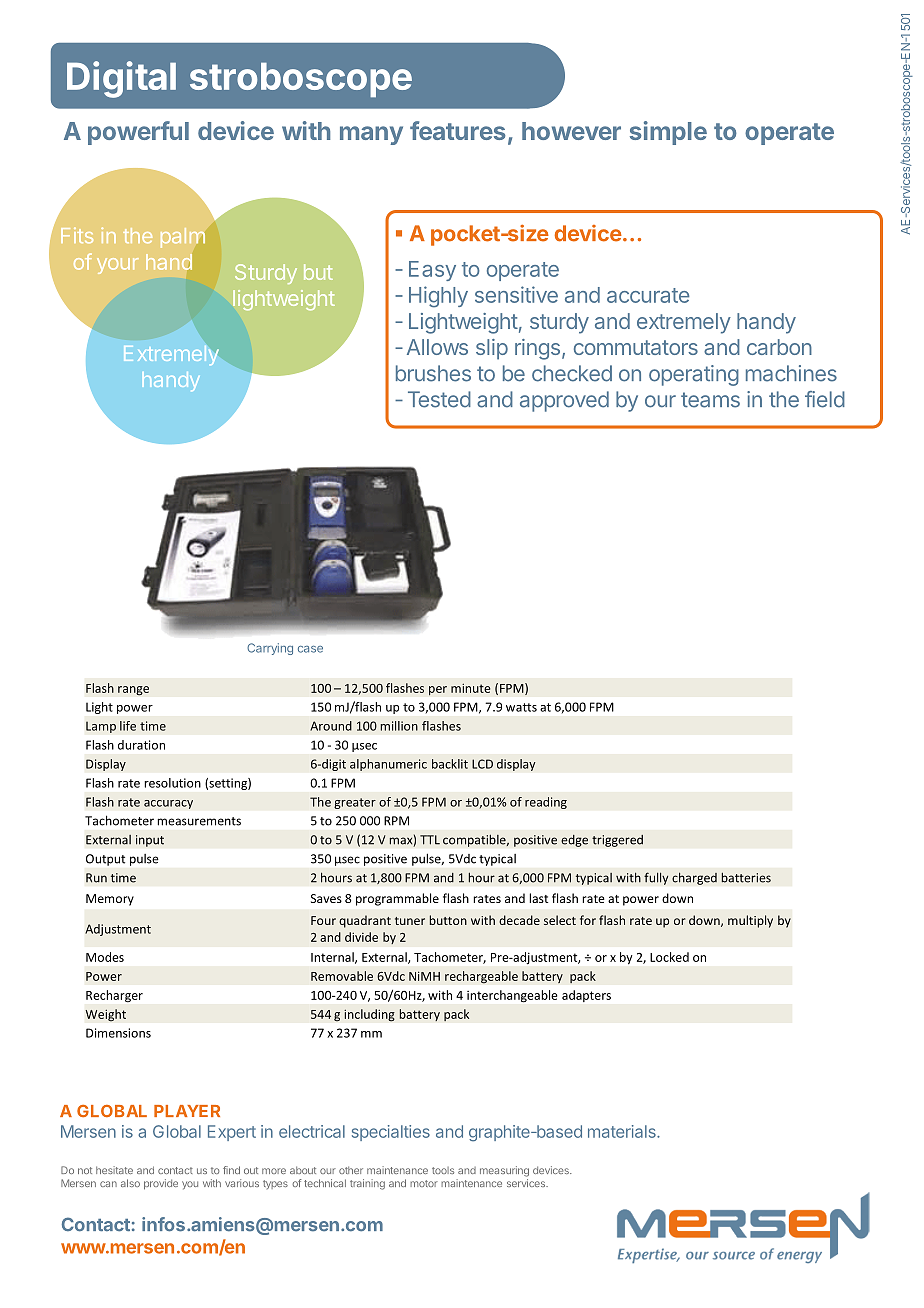 This document has width=924, height=1308. Describe the element at coordinates (710, 400) in the document. I see `teams` at that location.
